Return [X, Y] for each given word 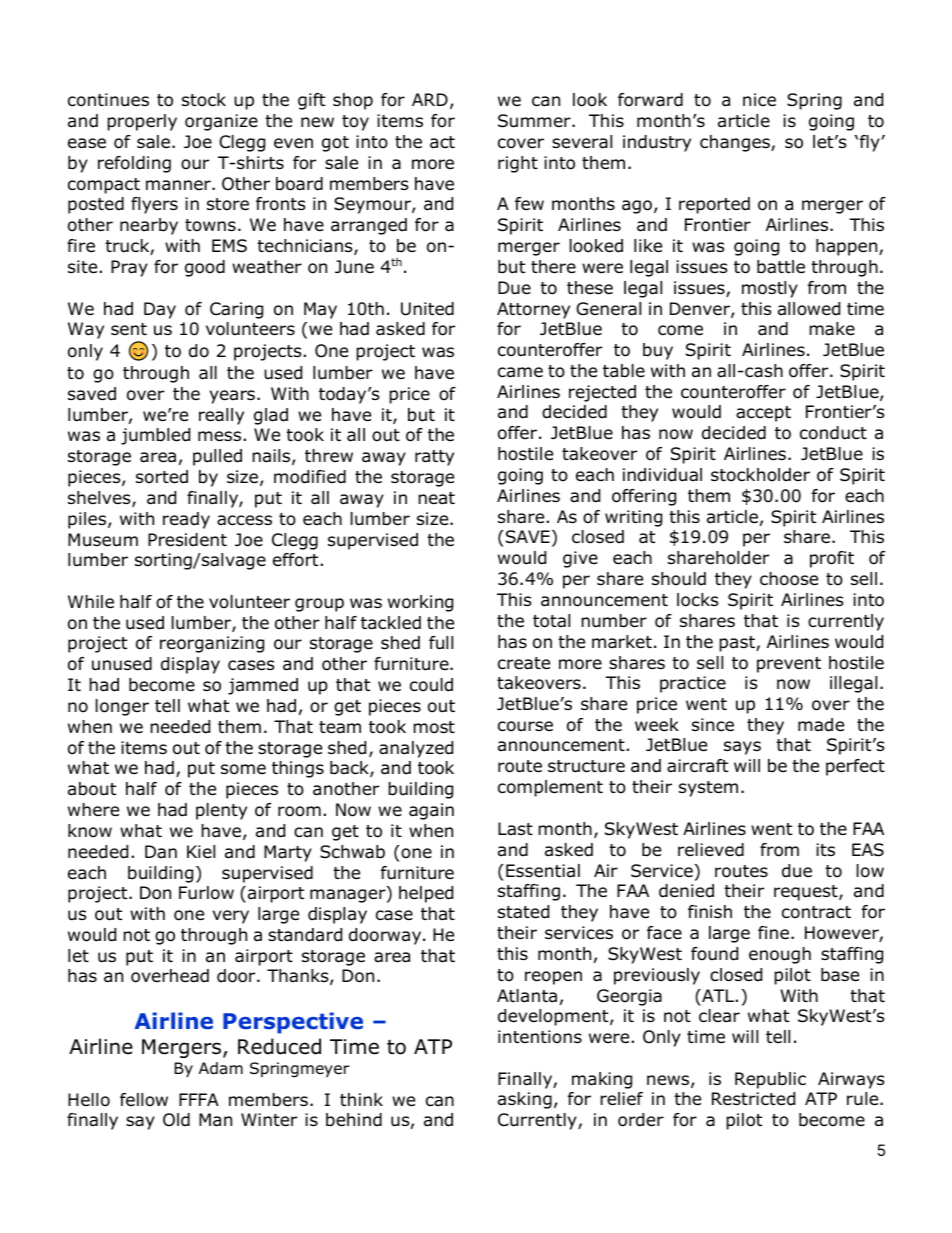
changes [736, 143]
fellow [144, 1100]
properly [142, 122]
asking [525, 1100]
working [420, 603]
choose [789, 579]
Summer [535, 121]
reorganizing [212, 644]
